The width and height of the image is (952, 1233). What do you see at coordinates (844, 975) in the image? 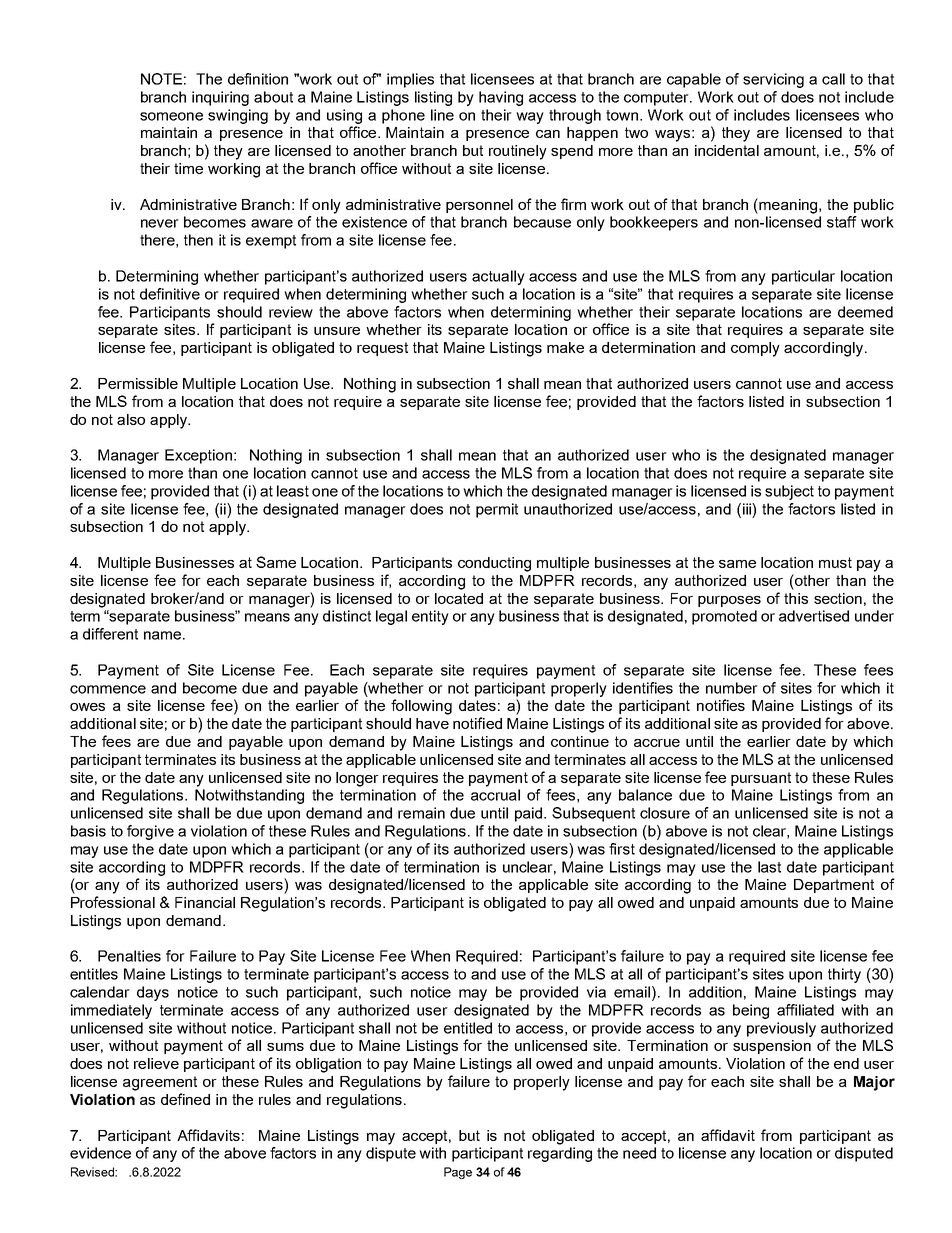
I see `thirty` at bounding box center [844, 975].
